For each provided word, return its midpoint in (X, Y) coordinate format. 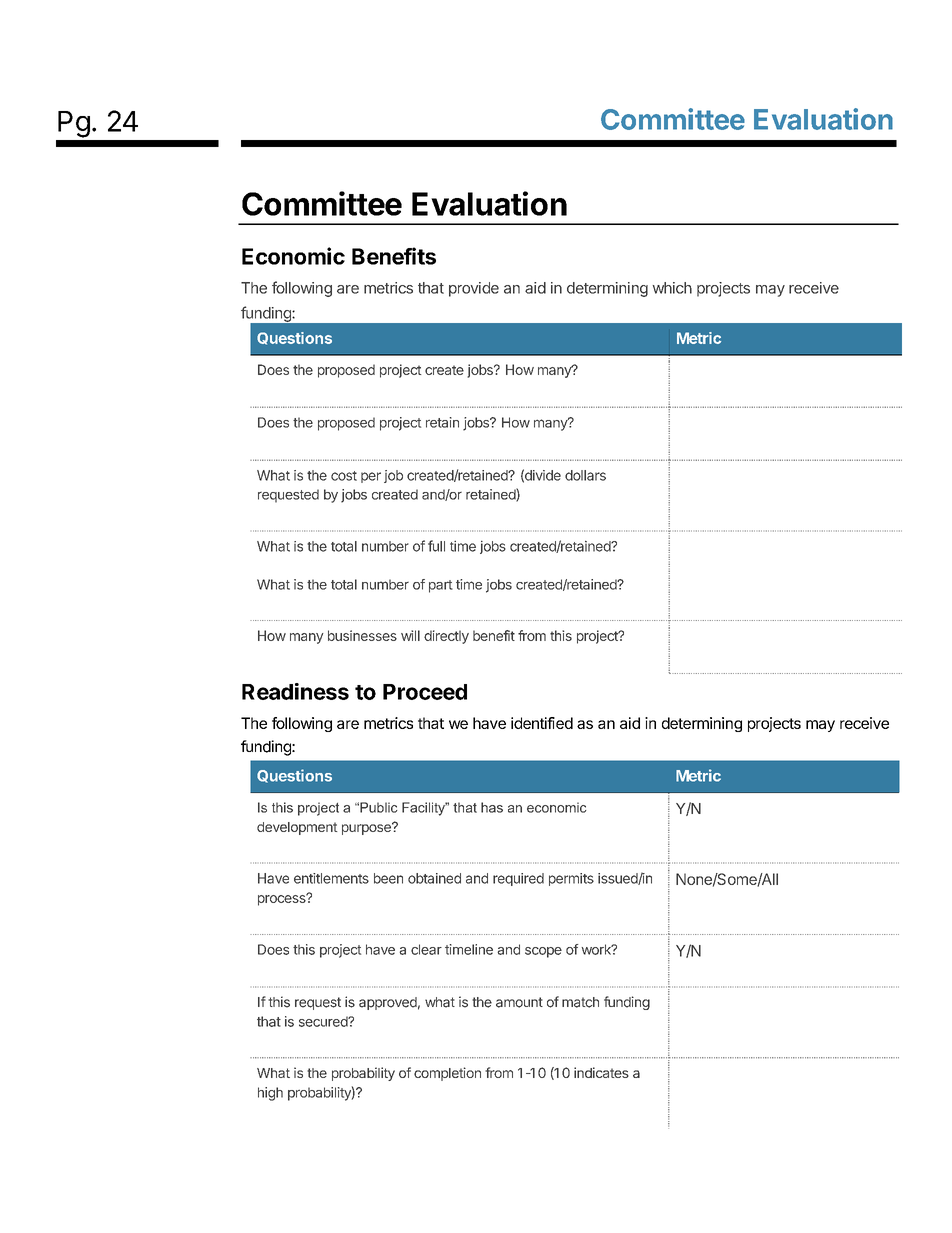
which (672, 288)
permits (571, 879)
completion (447, 1074)
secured (324, 1021)
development (297, 828)
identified (542, 723)
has (492, 807)
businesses (362, 635)
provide (474, 289)
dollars (585, 475)
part (441, 586)
